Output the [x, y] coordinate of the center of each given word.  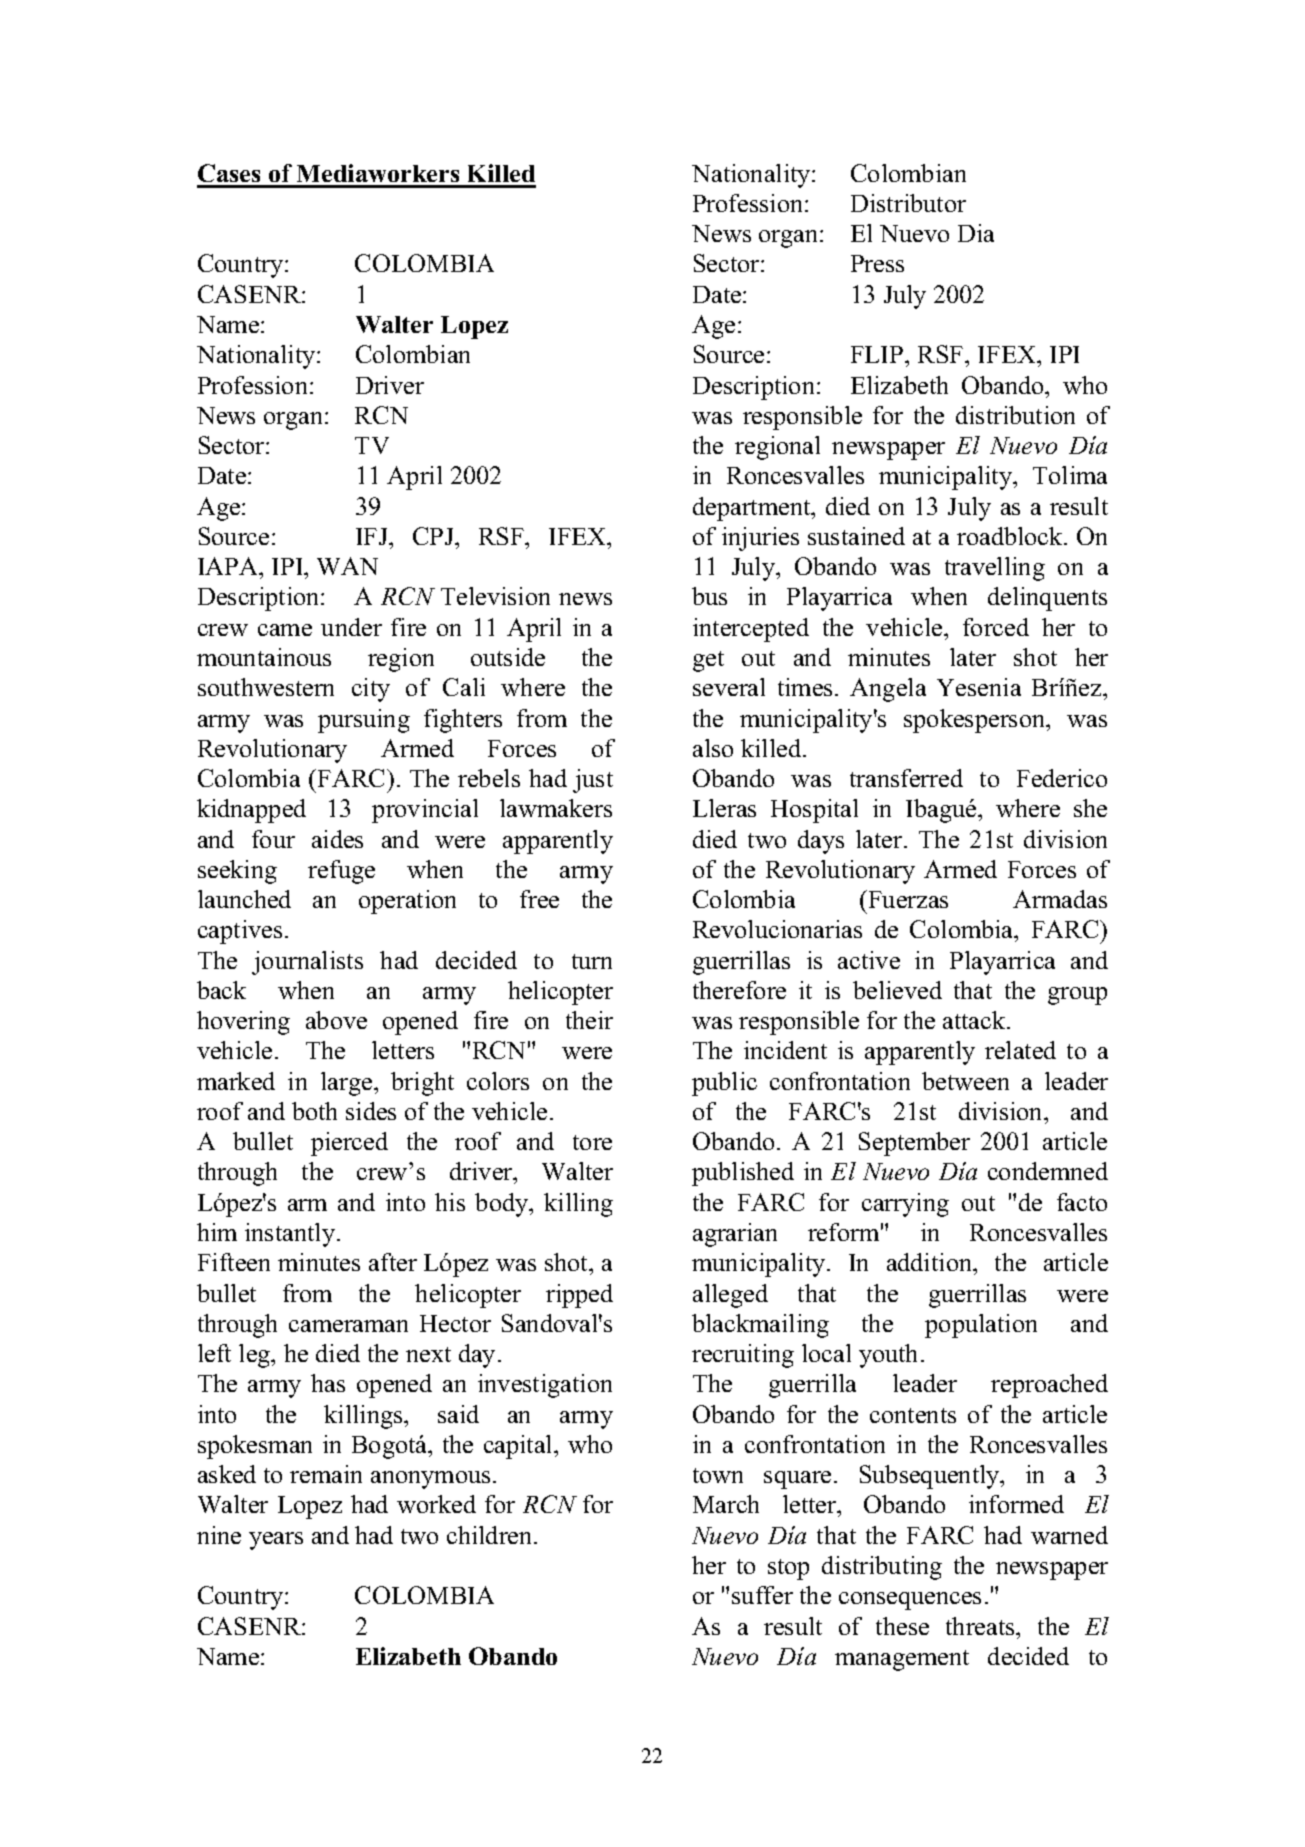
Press [877, 263]
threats [981, 1626]
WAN [347, 566]
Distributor [908, 203]
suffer [762, 1595]
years [276, 1541]
